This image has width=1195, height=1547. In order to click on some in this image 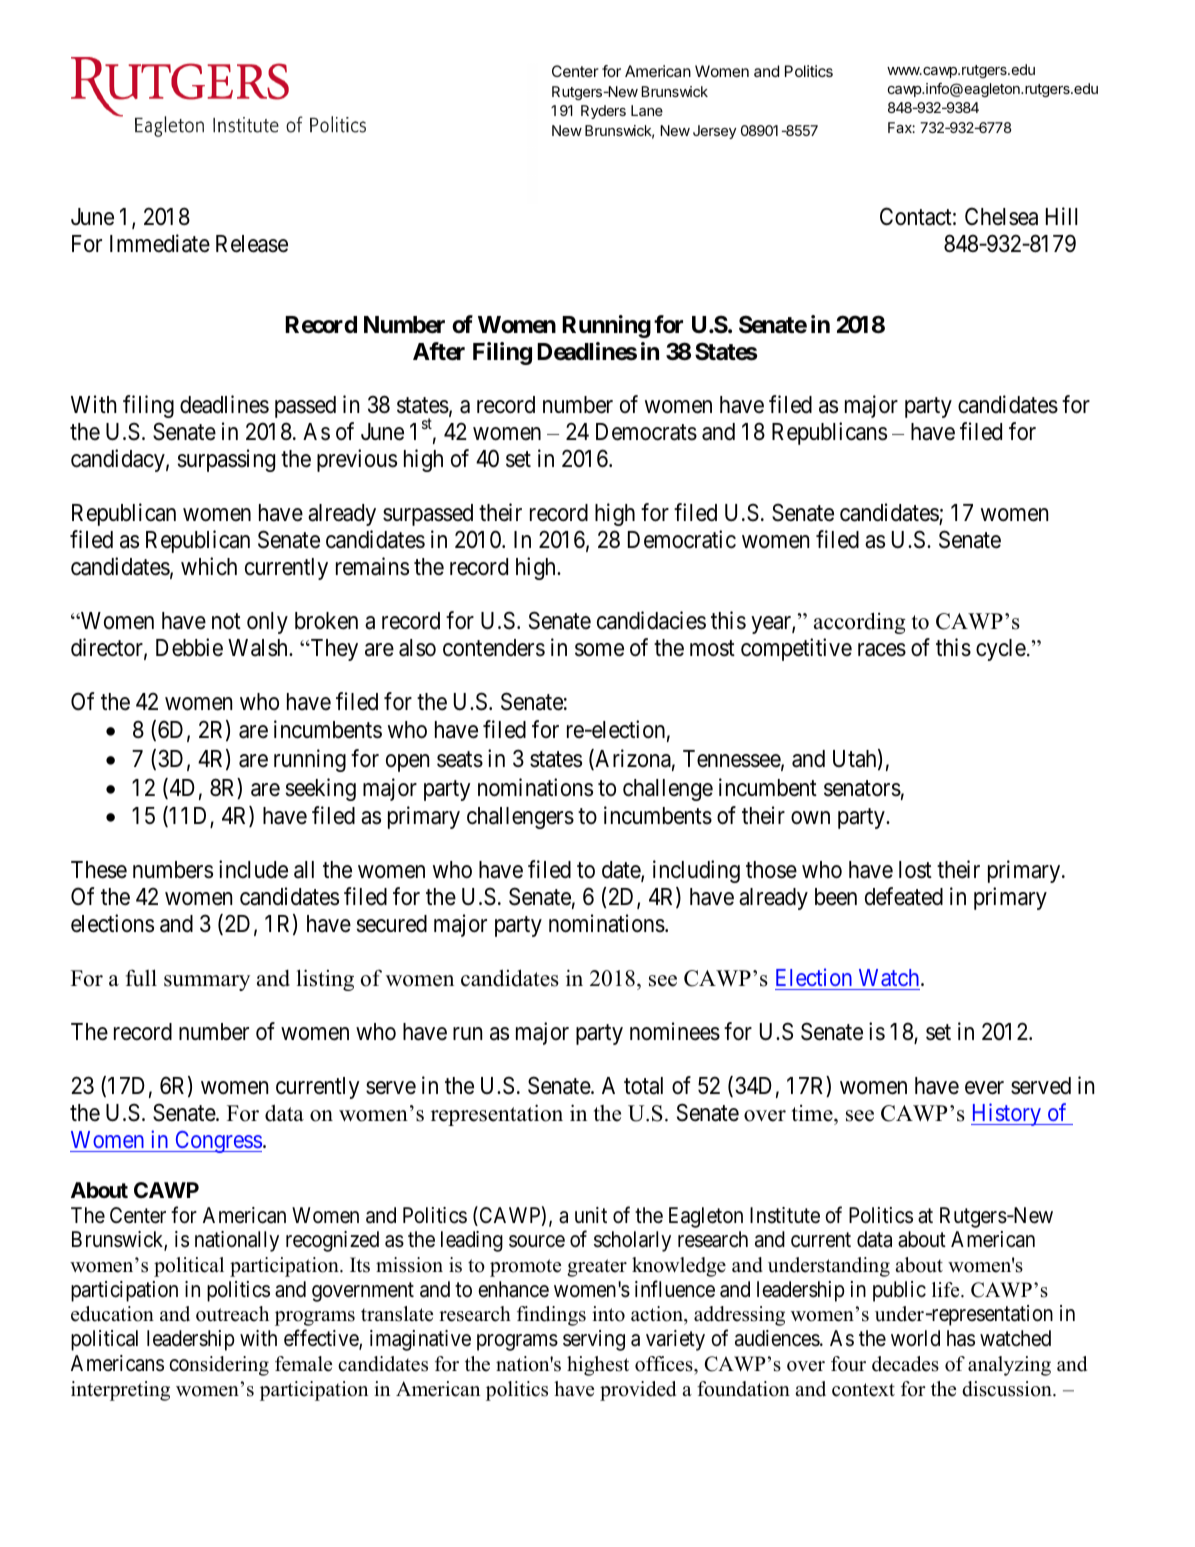, I will do `click(599, 650)`.
